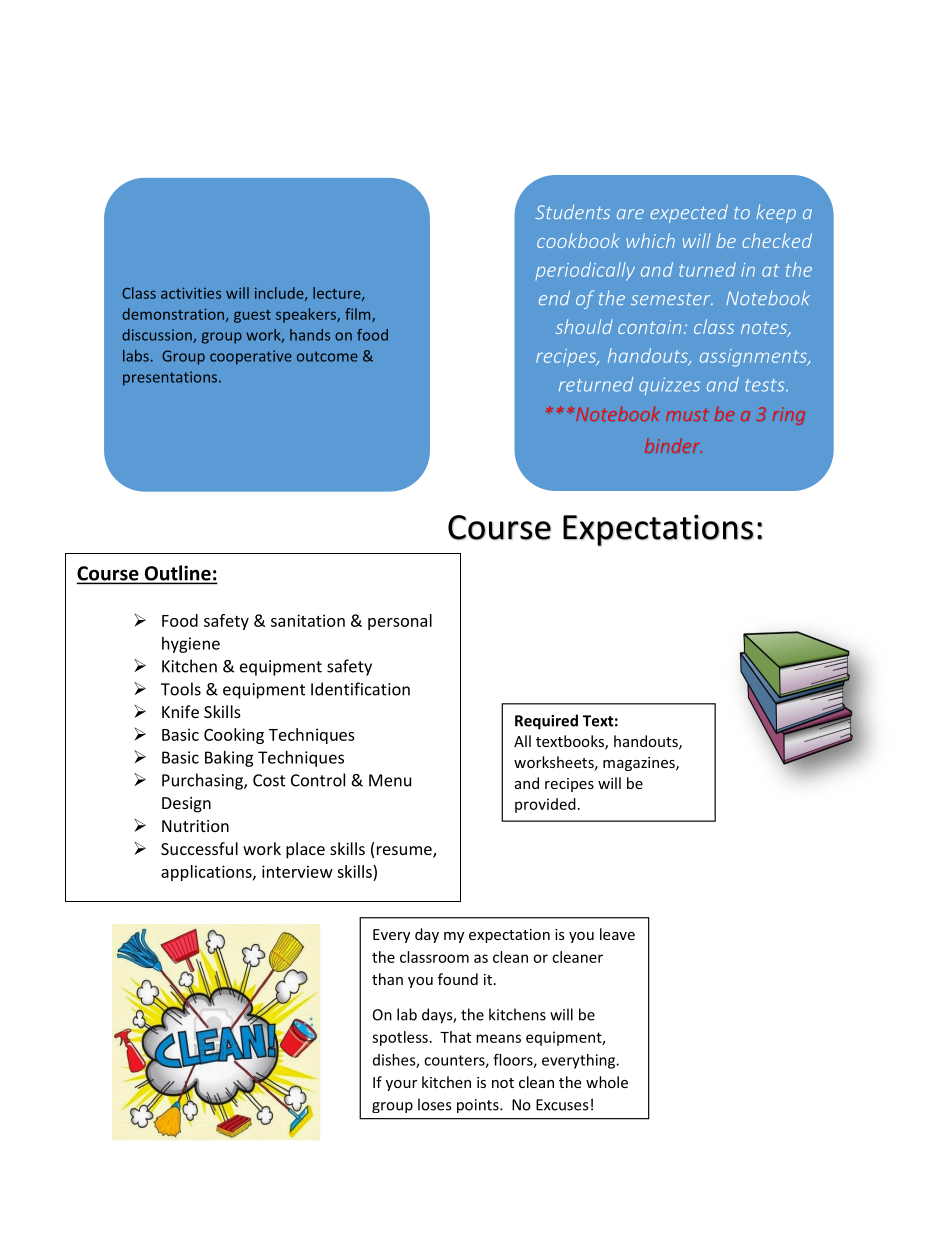  What do you see at coordinates (191, 293) in the document?
I see `activities` at bounding box center [191, 293].
